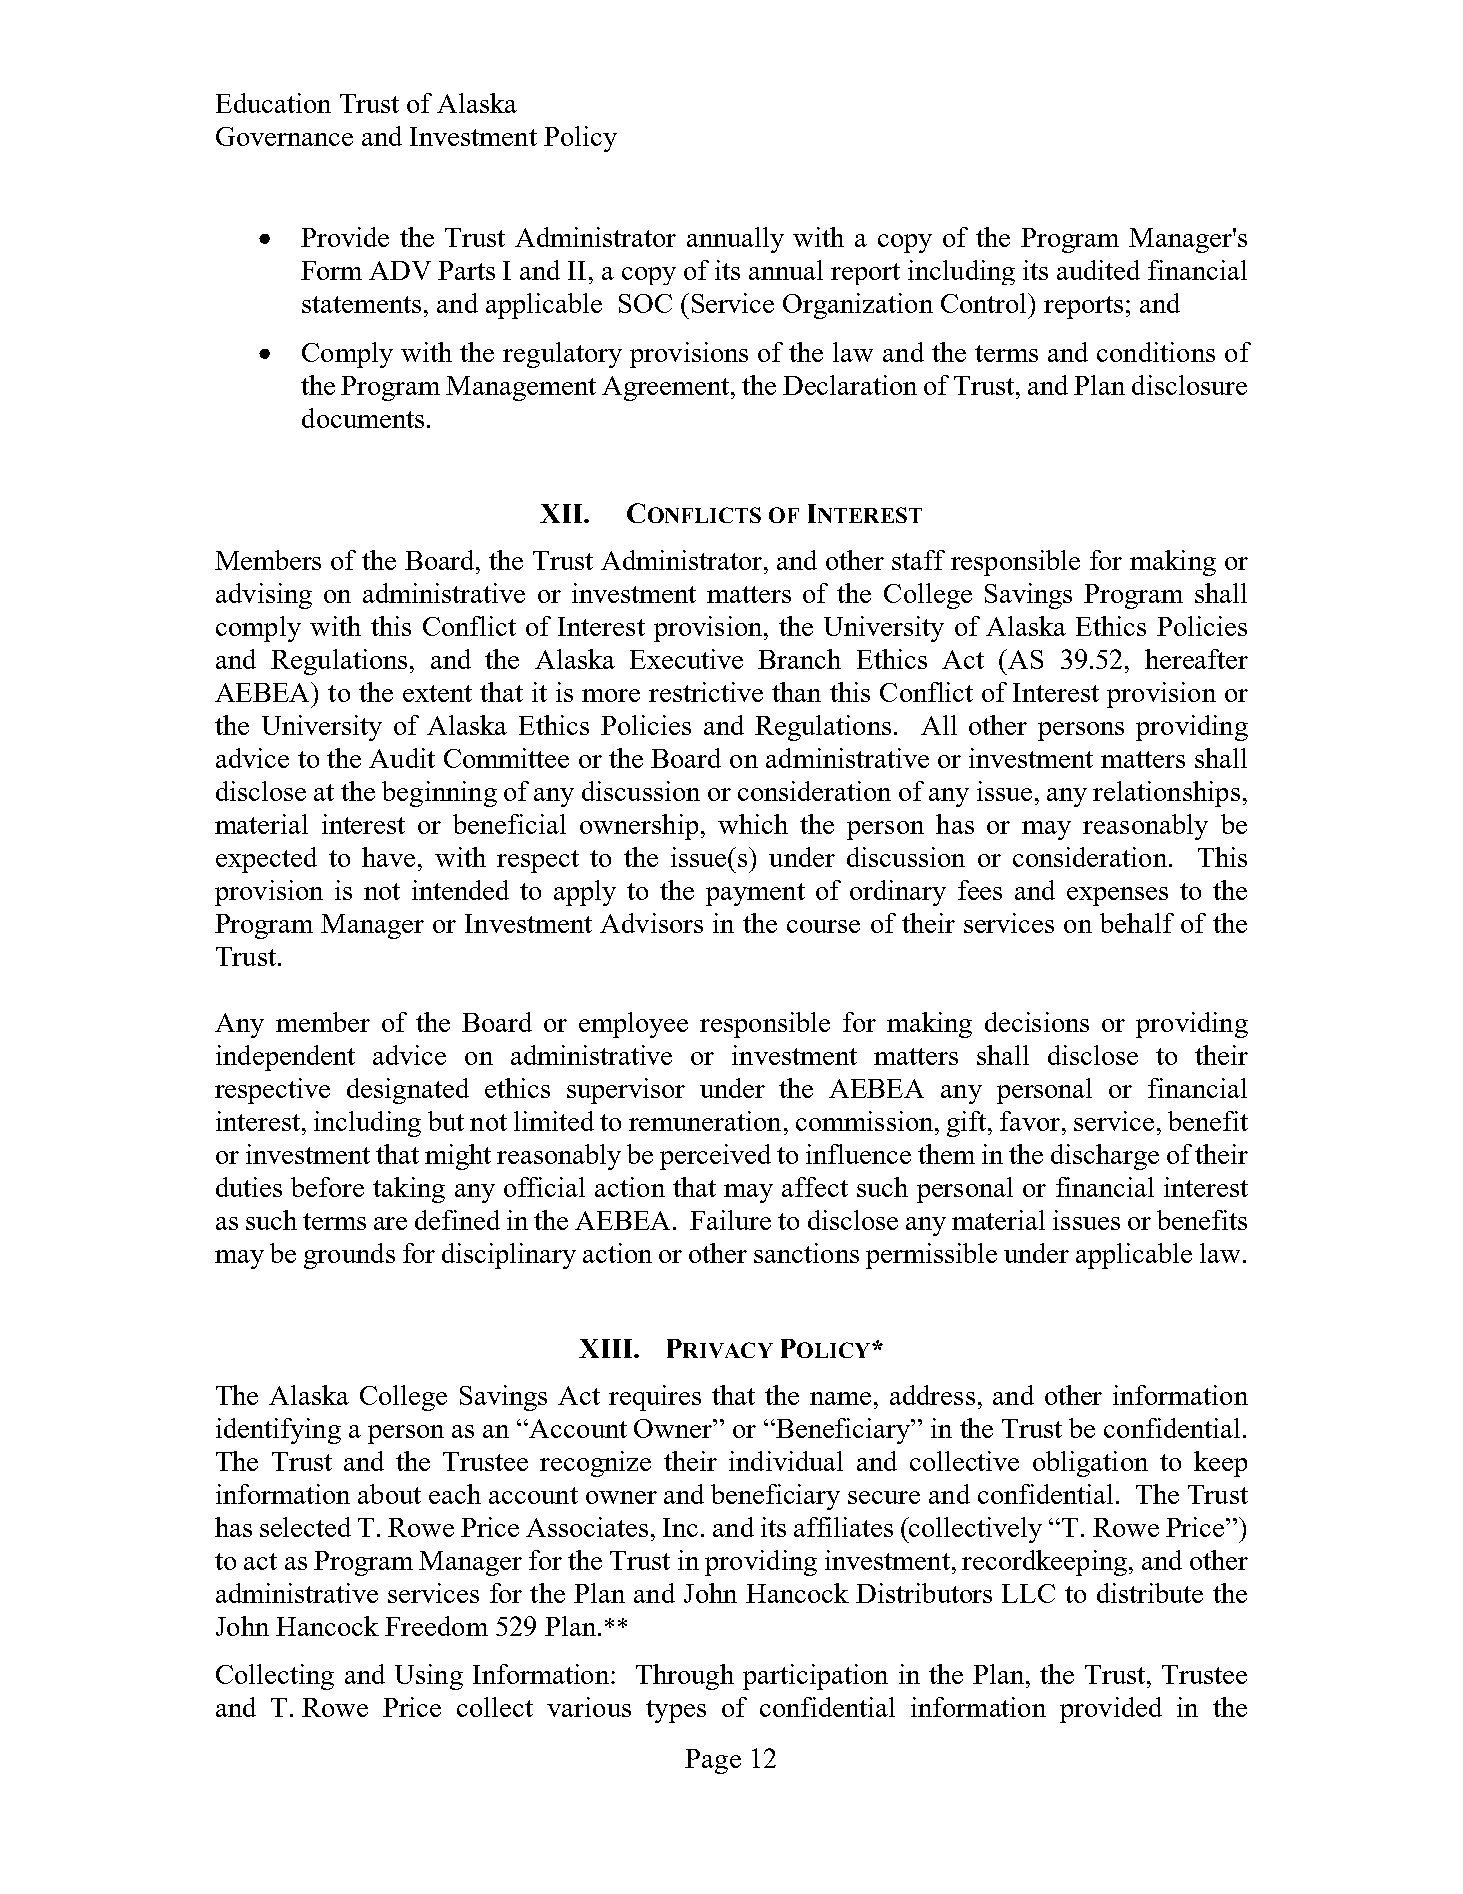 The width and height of the screenshot is (1463, 1894). Describe the element at coordinates (429, 1677) in the screenshot. I see `Using` at that location.
